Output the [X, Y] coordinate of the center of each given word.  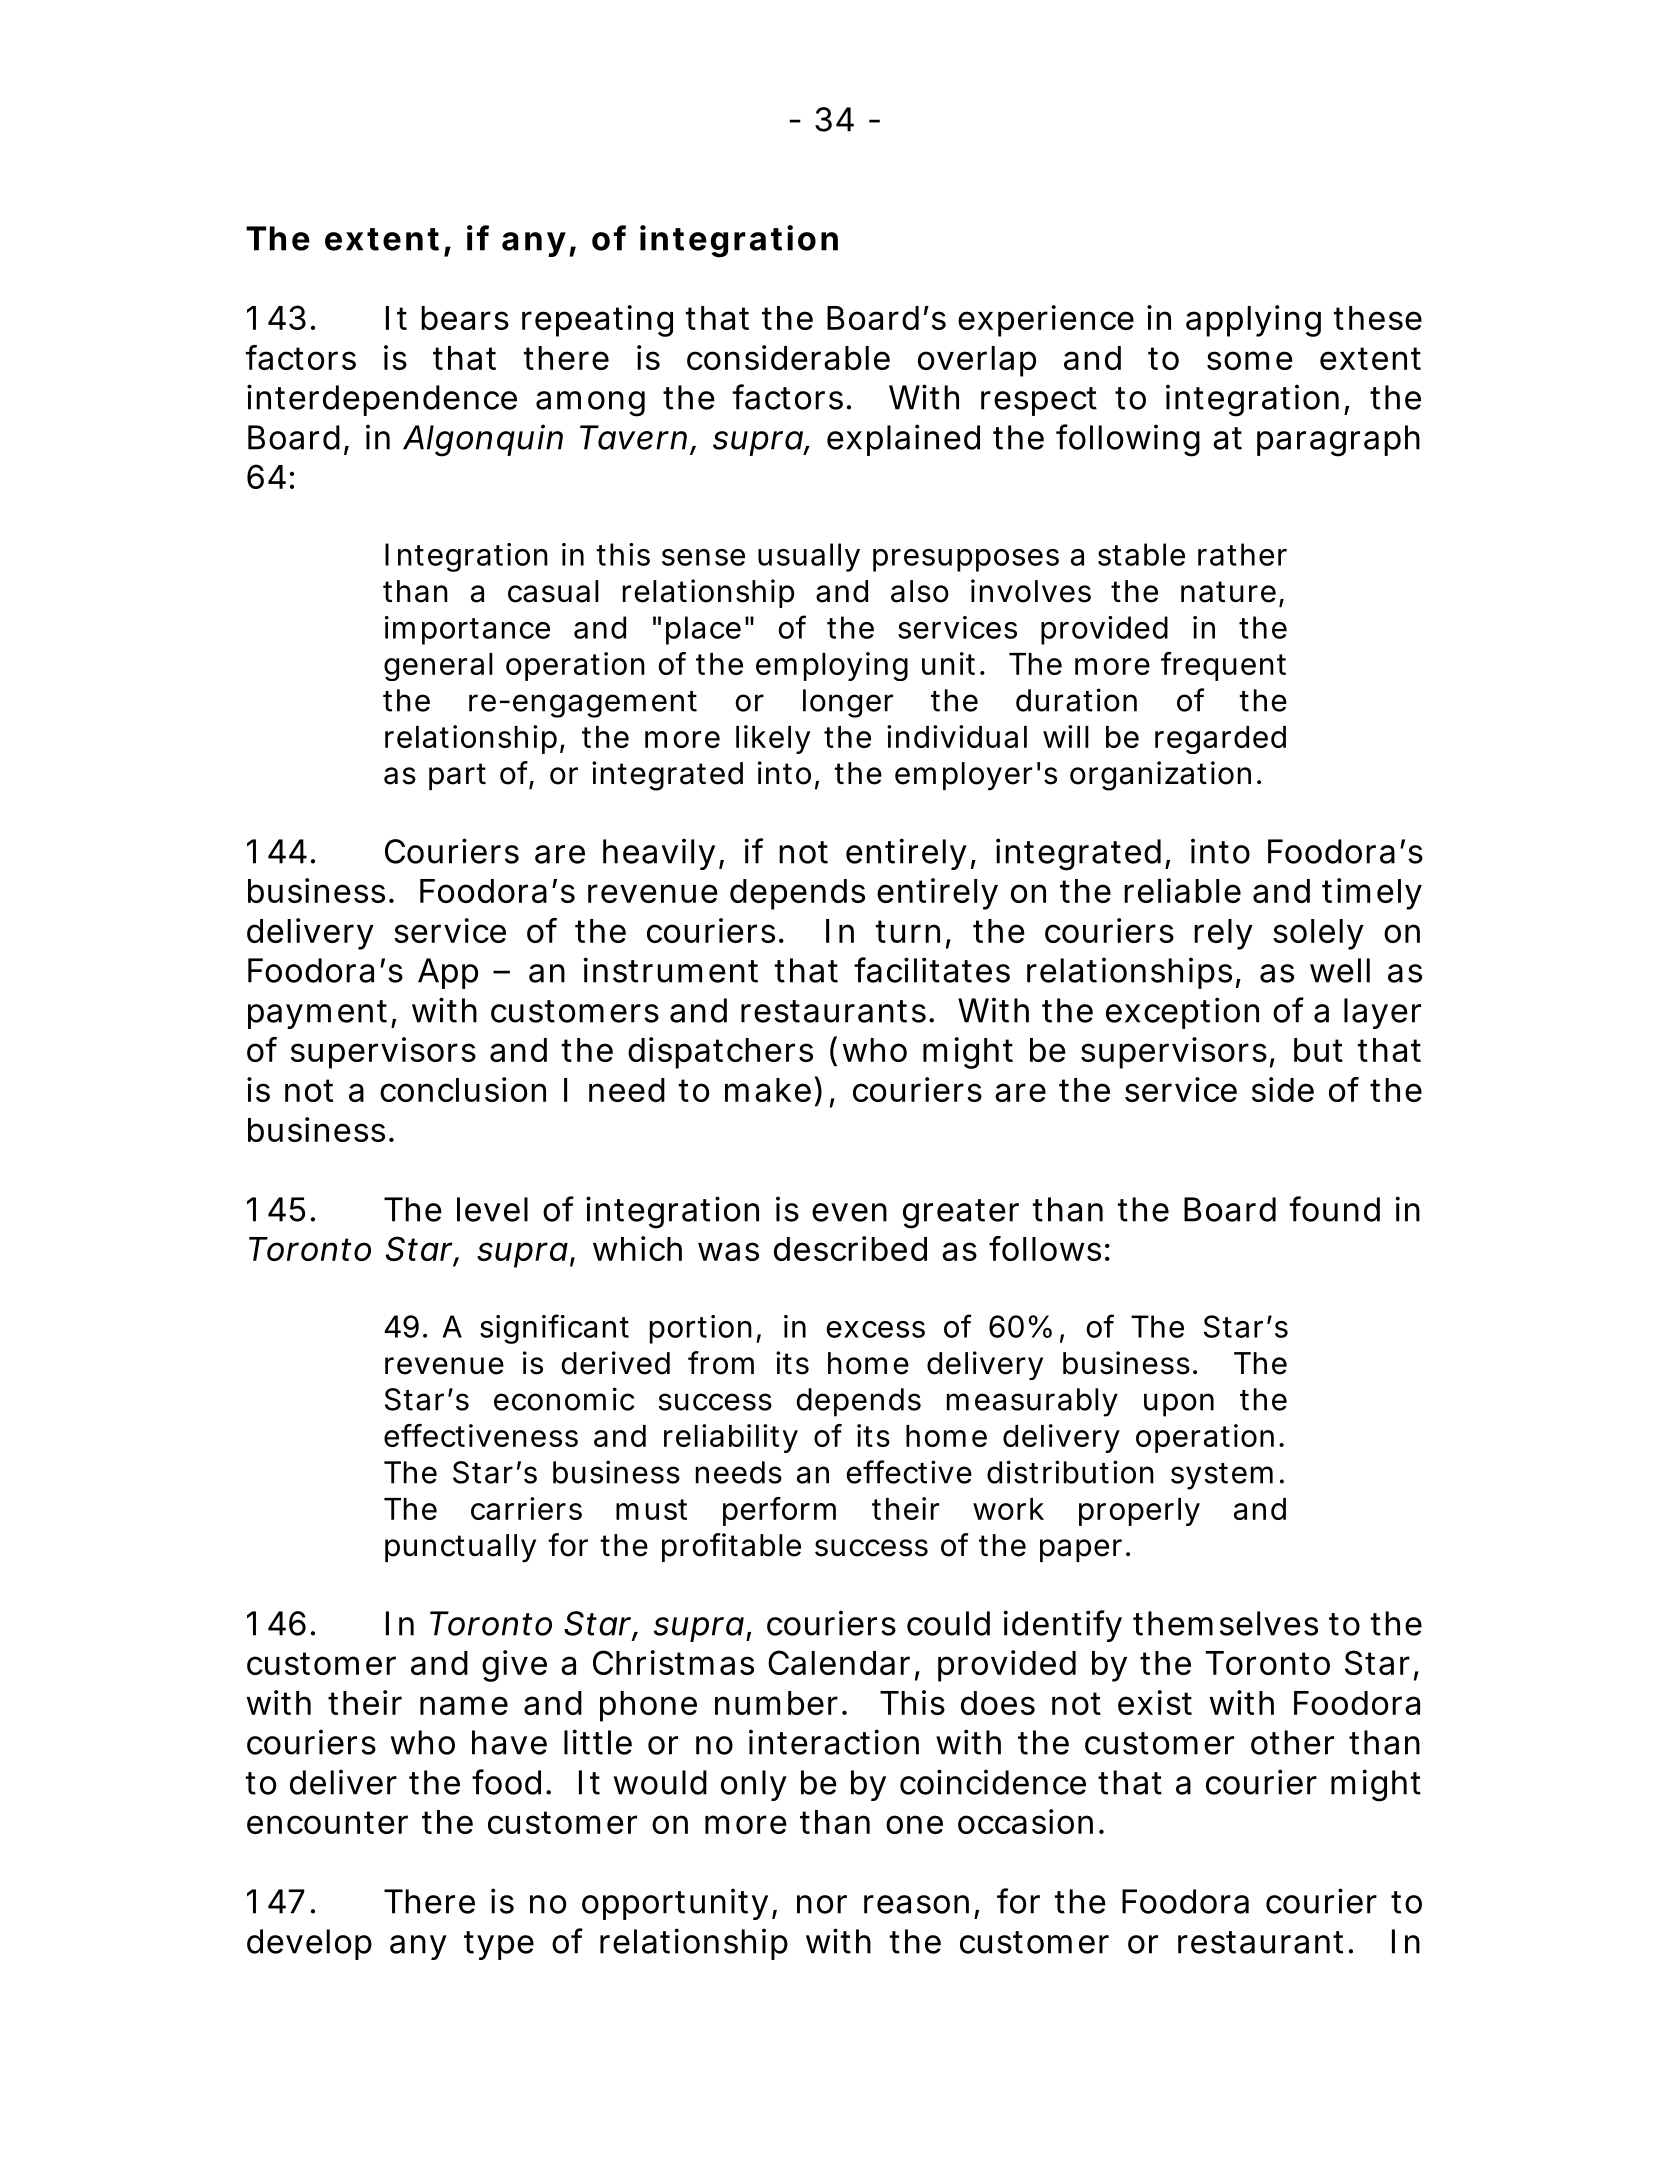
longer [848, 703]
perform [779, 1511]
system [1222, 1476]
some [1250, 360]
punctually [460, 1548]
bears [465, 318]
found [1335, 1209]
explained [903, 440]
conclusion [463, 1089]
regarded [1220, 740]
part [457, 776]
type [499, 1945]
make [768, 1090]
